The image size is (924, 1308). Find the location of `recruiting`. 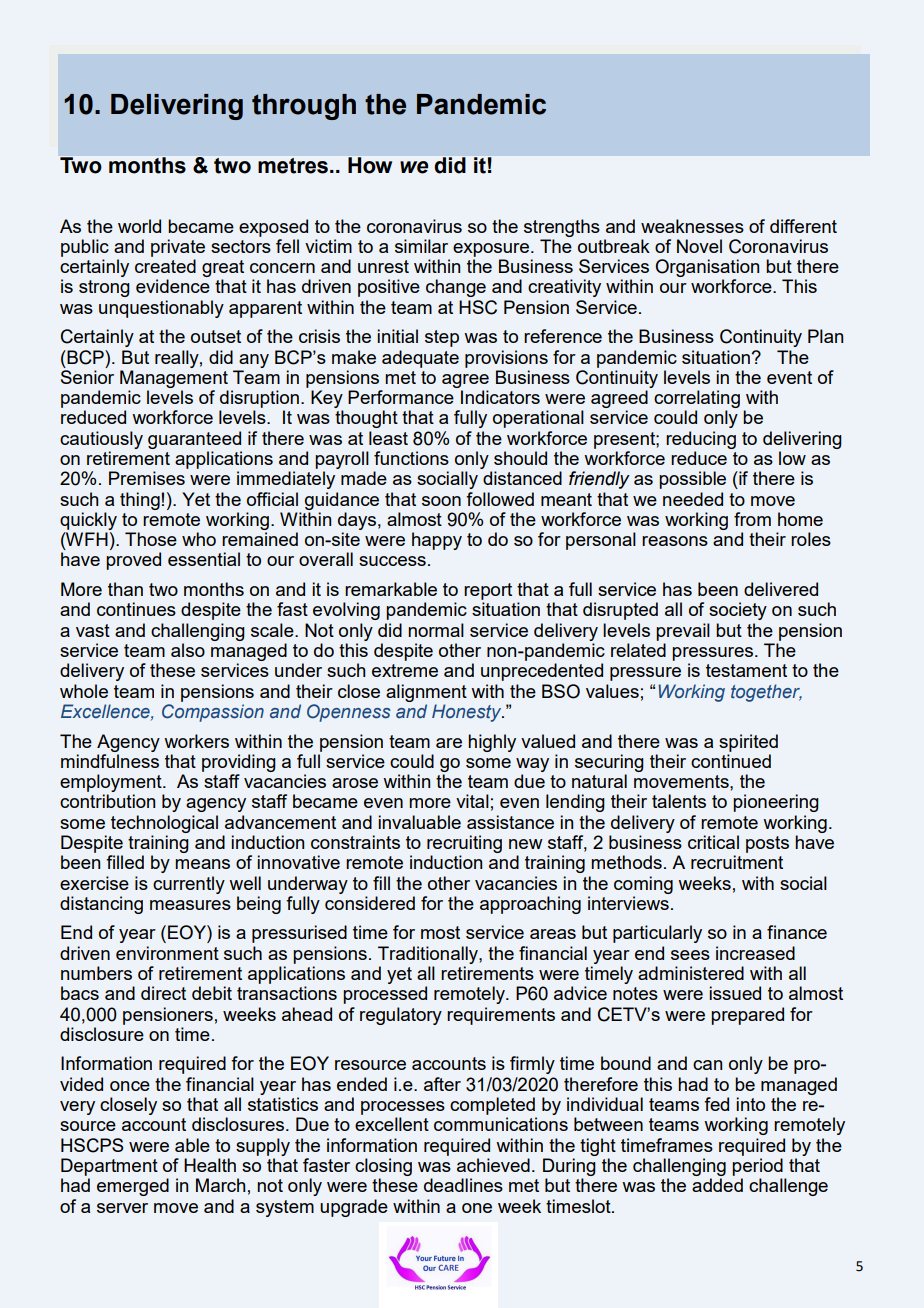

recruiting is located at coordinates (464, 844).
